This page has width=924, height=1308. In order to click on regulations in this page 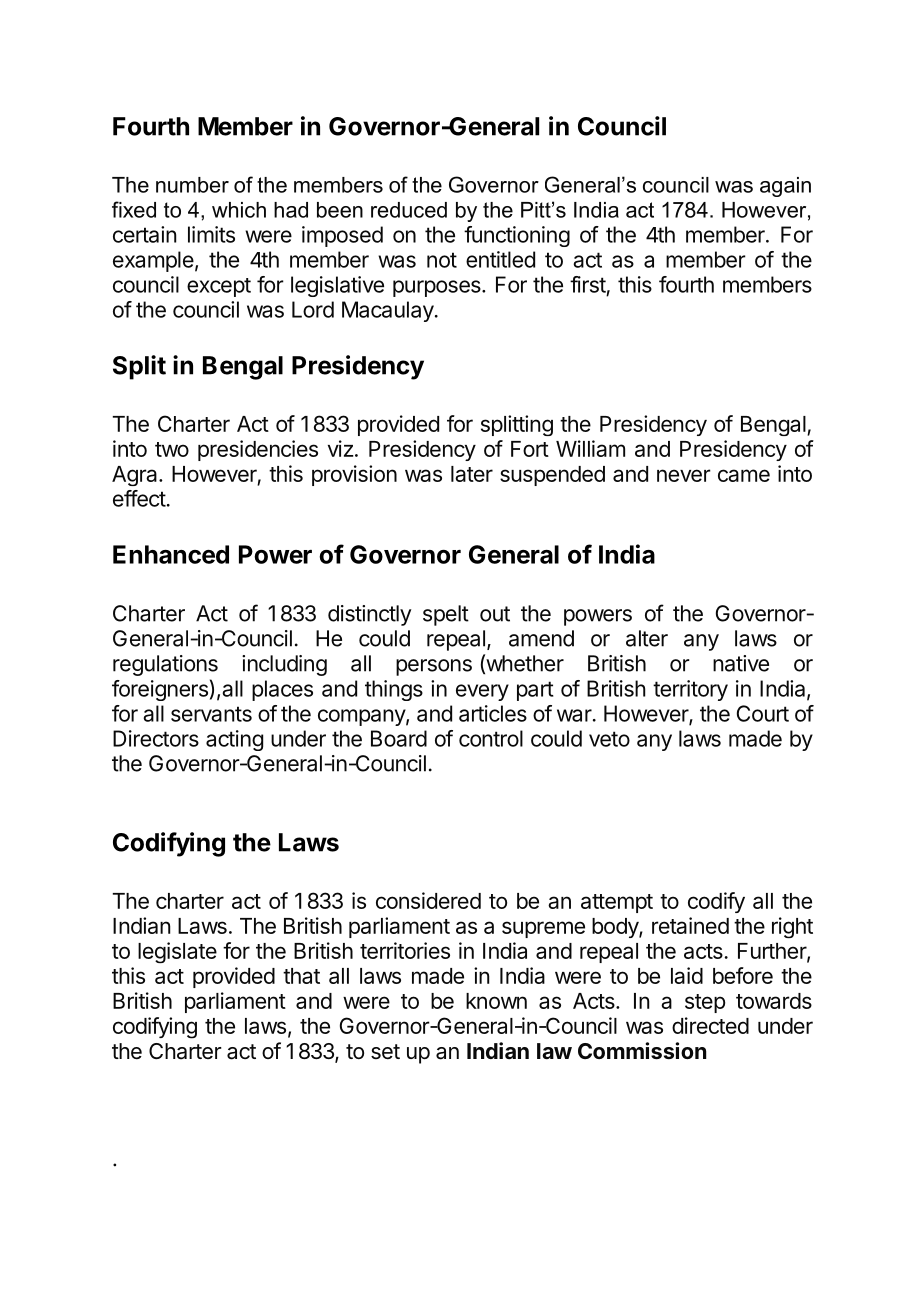, I will do `click(165, 665)`.
